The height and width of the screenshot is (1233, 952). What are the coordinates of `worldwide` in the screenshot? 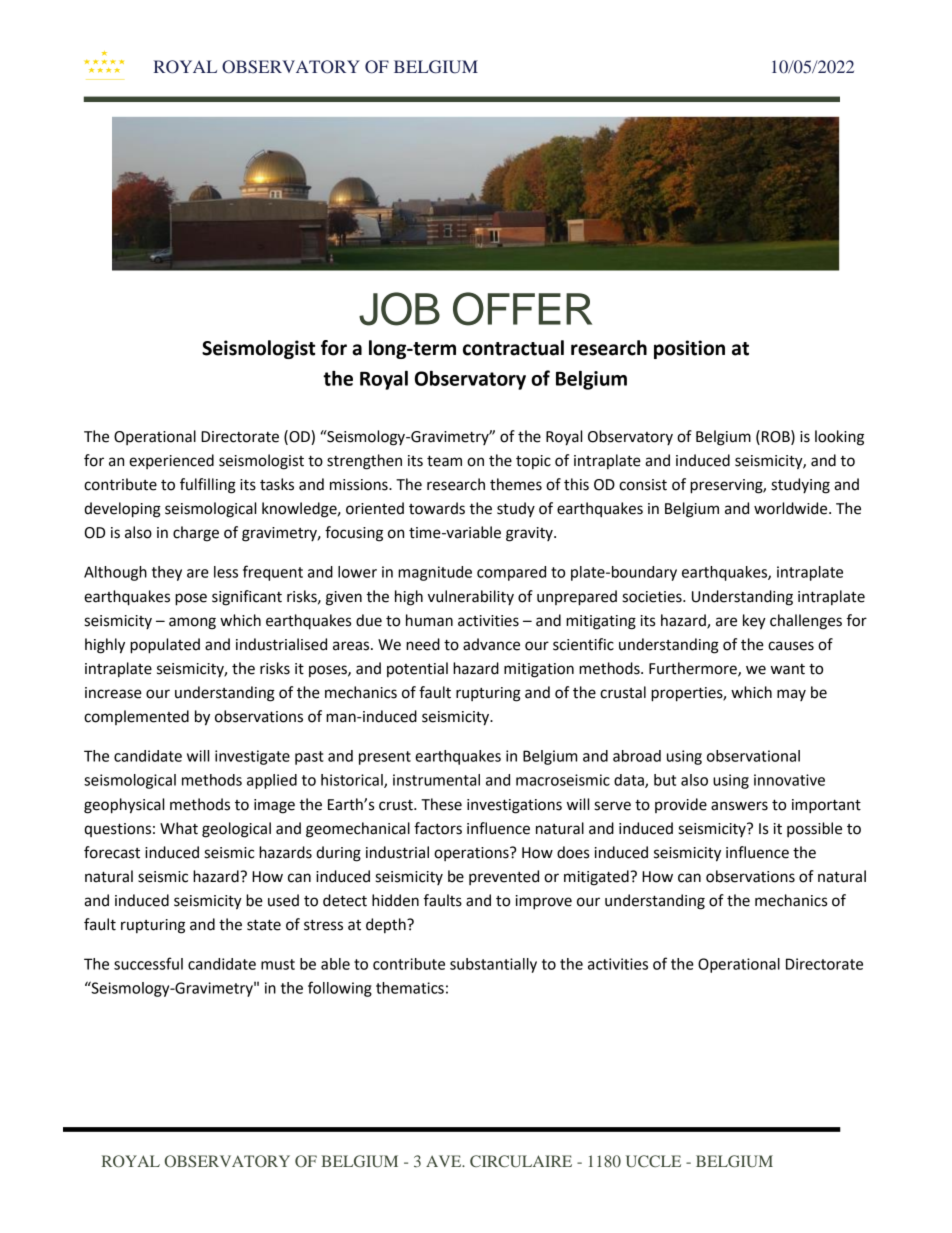 It's located at (792, 508).
